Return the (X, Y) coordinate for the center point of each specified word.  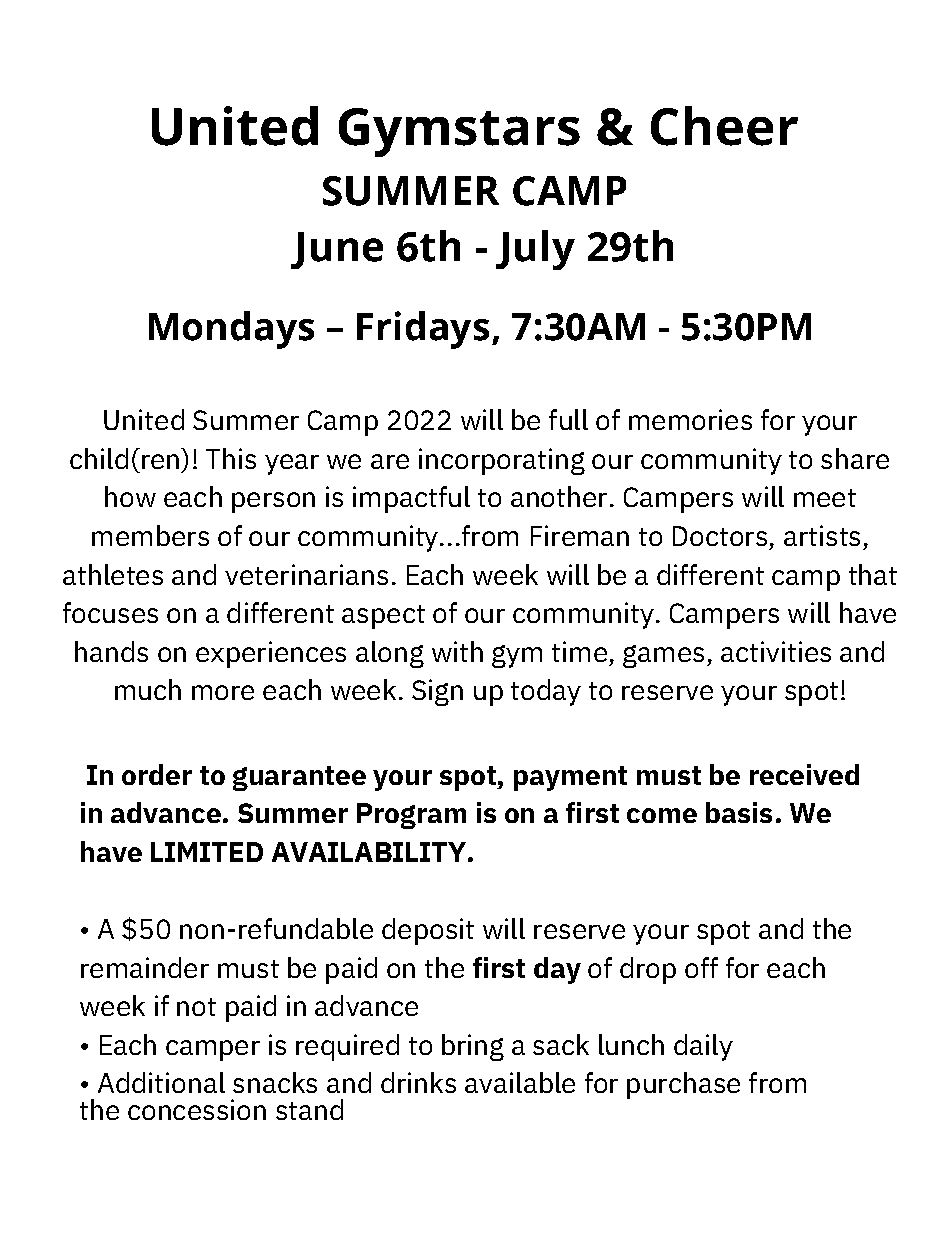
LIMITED (207, 852)
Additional (161, 1082)
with (457, 651)
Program (411, 816)
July (535, 250)
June (337, 250)
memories (690, 419)
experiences (271, 654)
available (520, 1082)
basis (739, 812)
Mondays (231, 330)
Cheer (724, 126)
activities (776, 651)
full (568, 419)
